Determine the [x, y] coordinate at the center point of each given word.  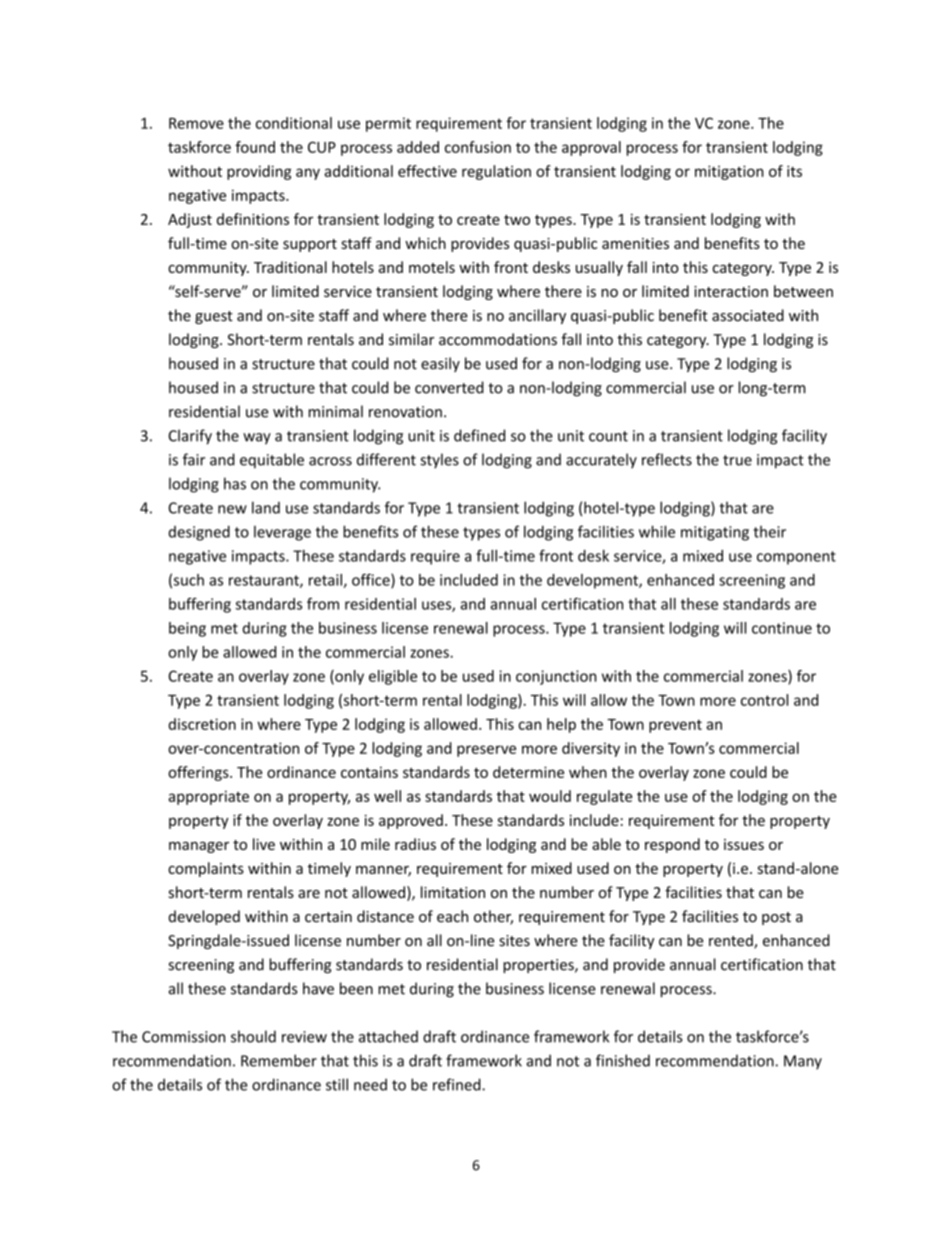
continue [782, 628]
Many [803, 1062]
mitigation [729, 172]
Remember [279, 1060]
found [255, 147]
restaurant [265, 581]
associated [748, 315]
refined [458, 1084]
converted [449, 387]
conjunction [556, 677]
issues [744, 844]
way [257, 439]
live [264, 844]
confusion [478, 147]
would [550, 796]
